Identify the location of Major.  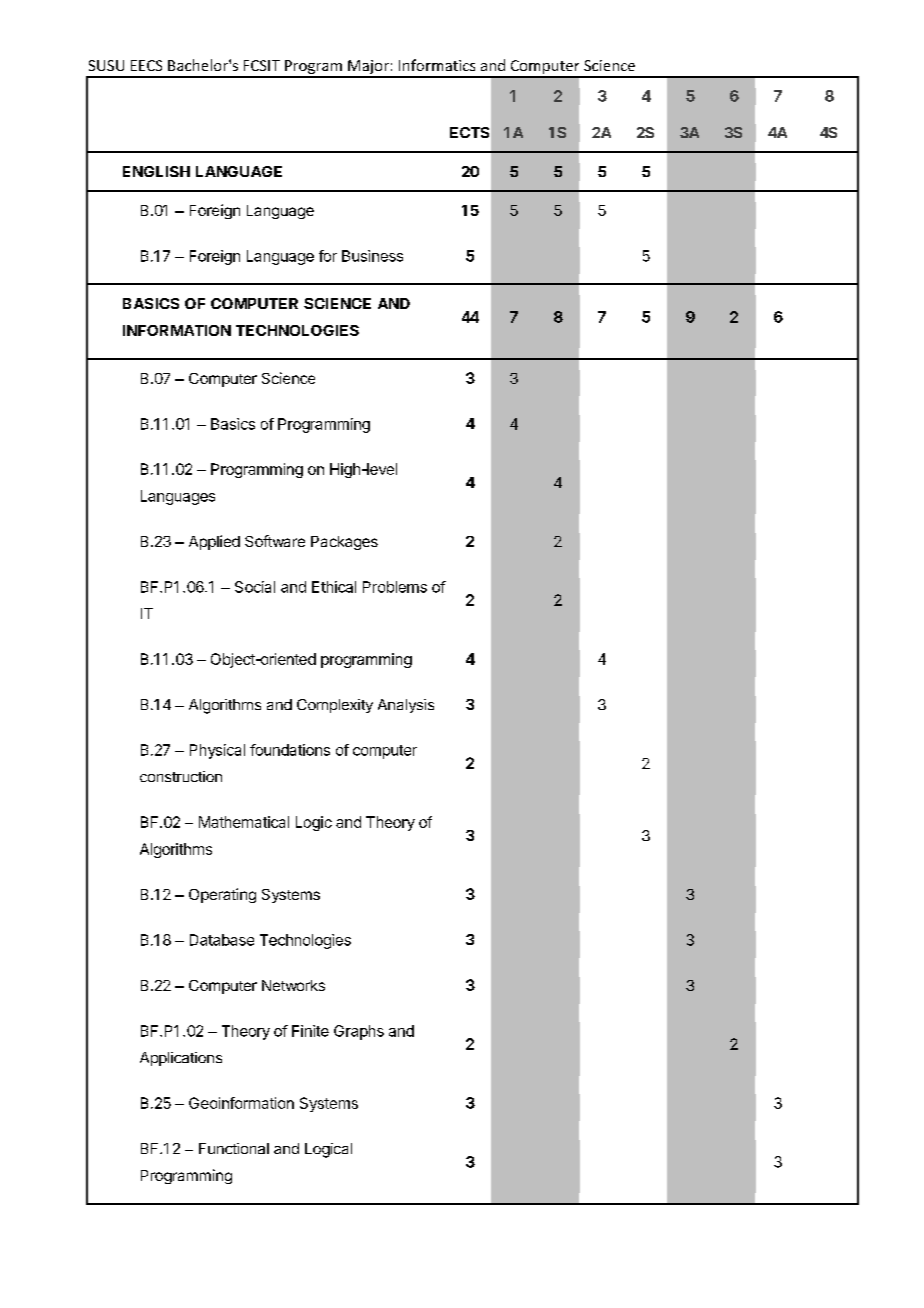
(368, 68).
